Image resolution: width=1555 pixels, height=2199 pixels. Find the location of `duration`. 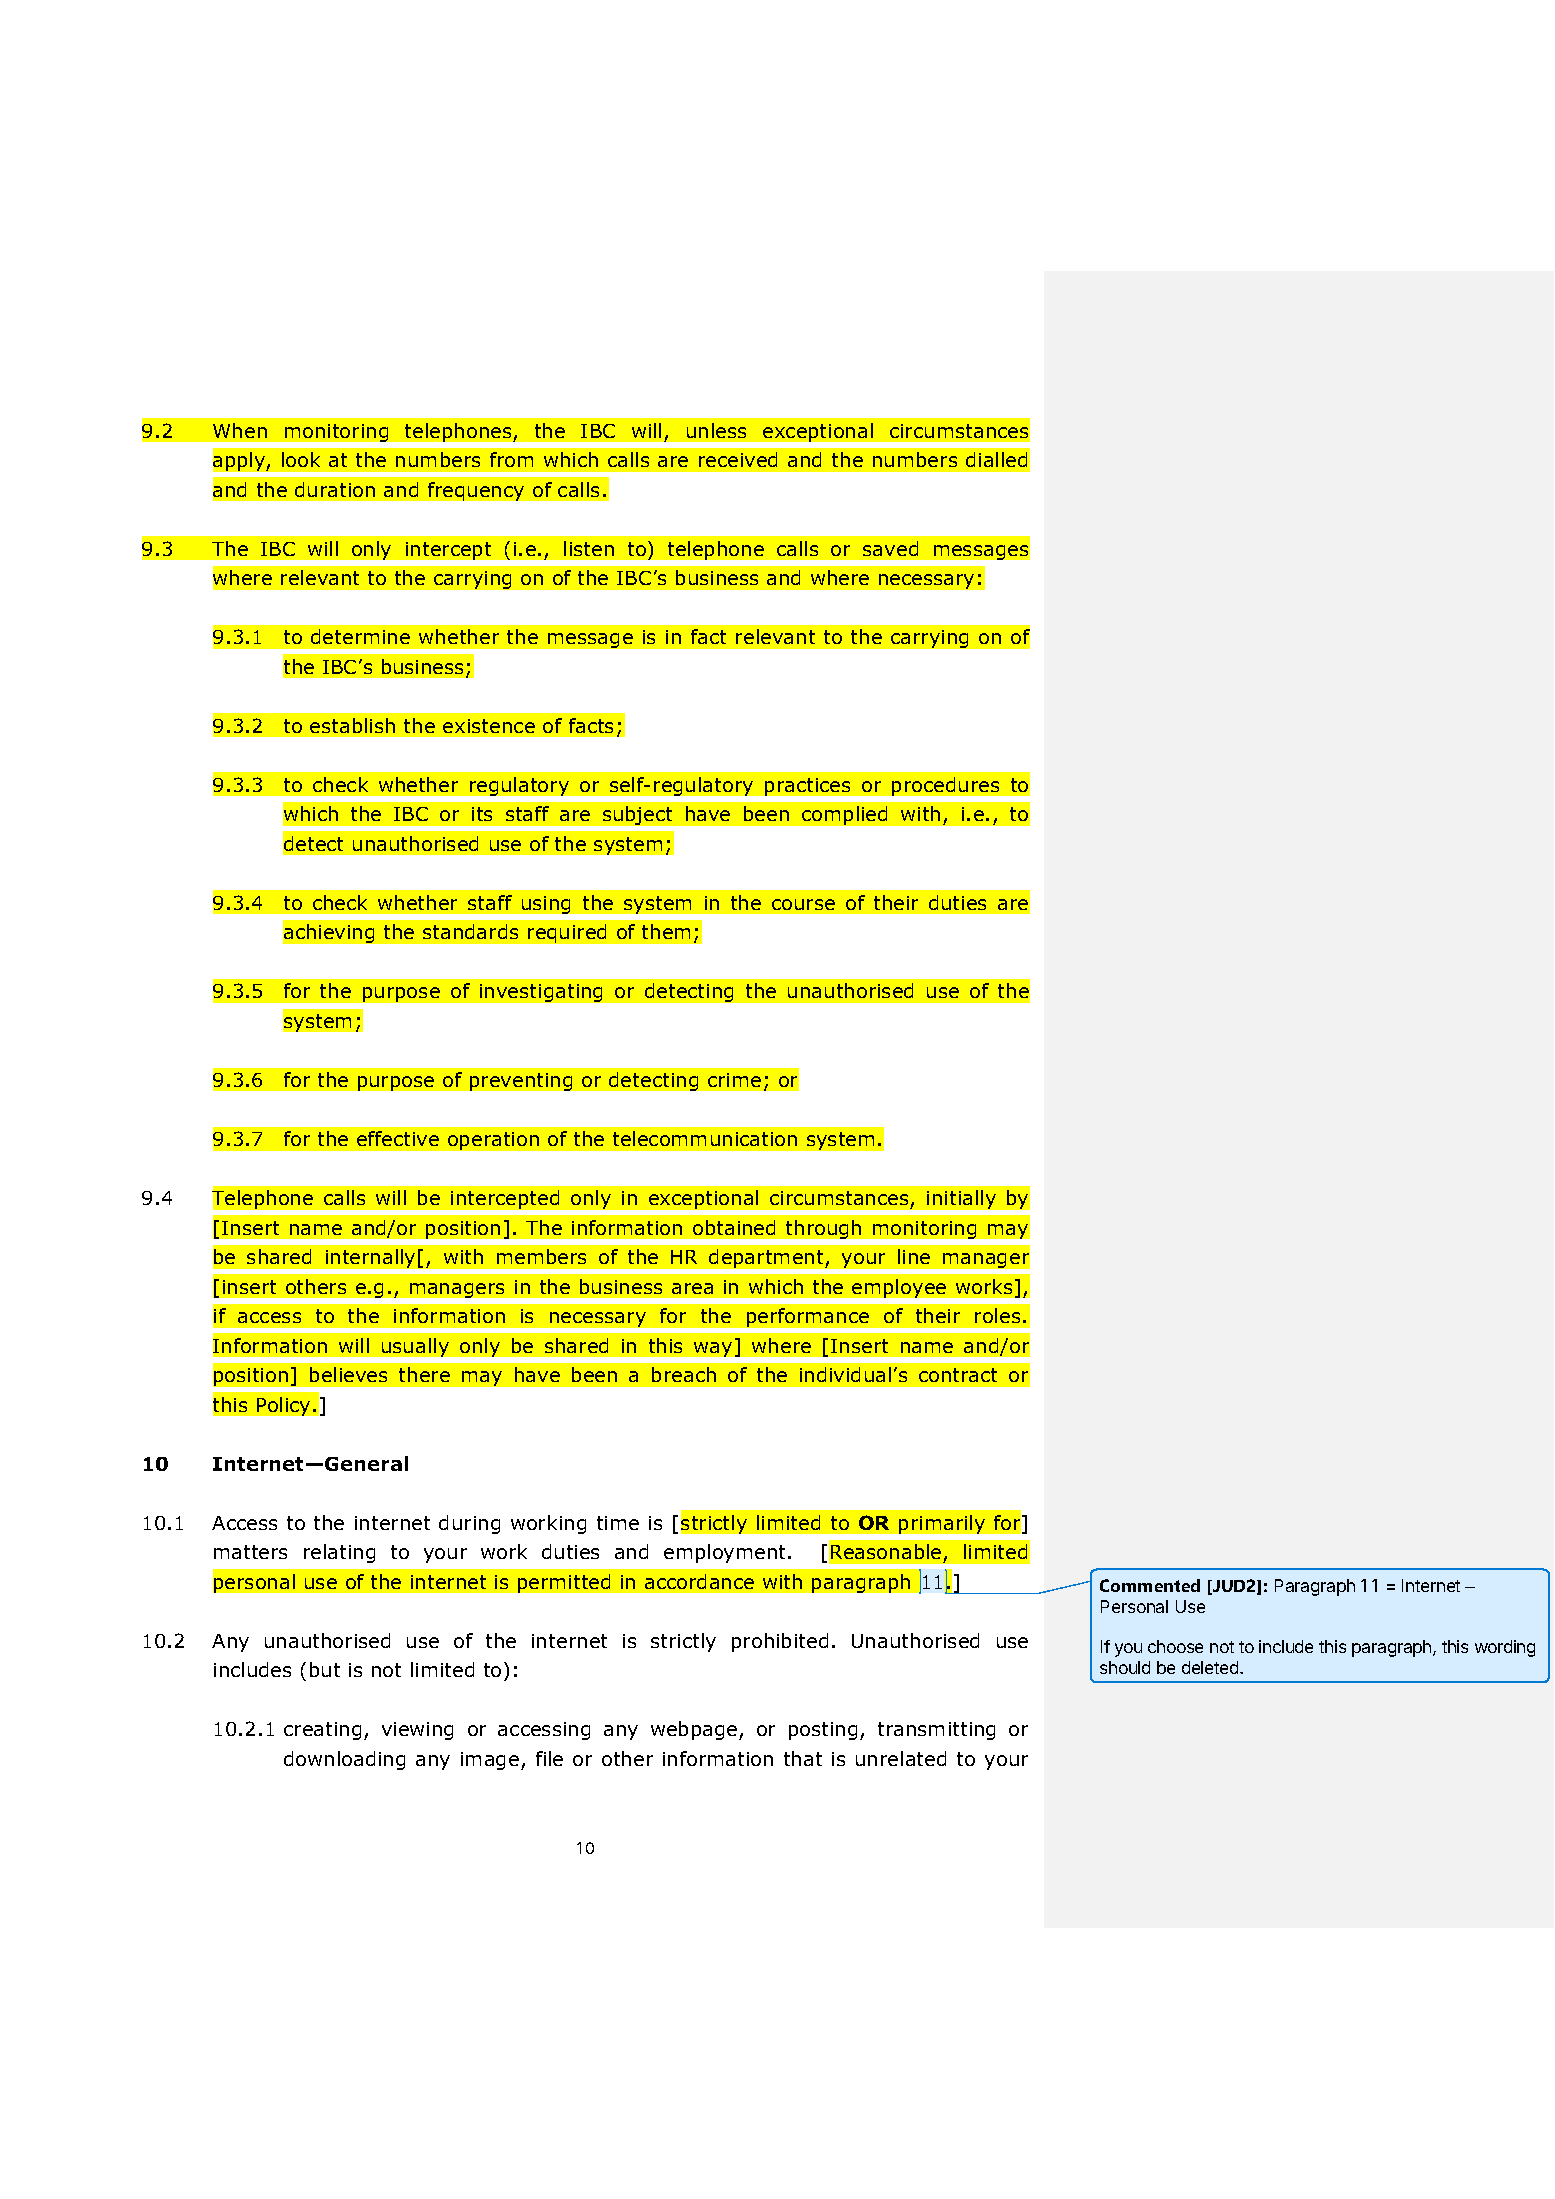

duration is located at coordinates (335, 489).
